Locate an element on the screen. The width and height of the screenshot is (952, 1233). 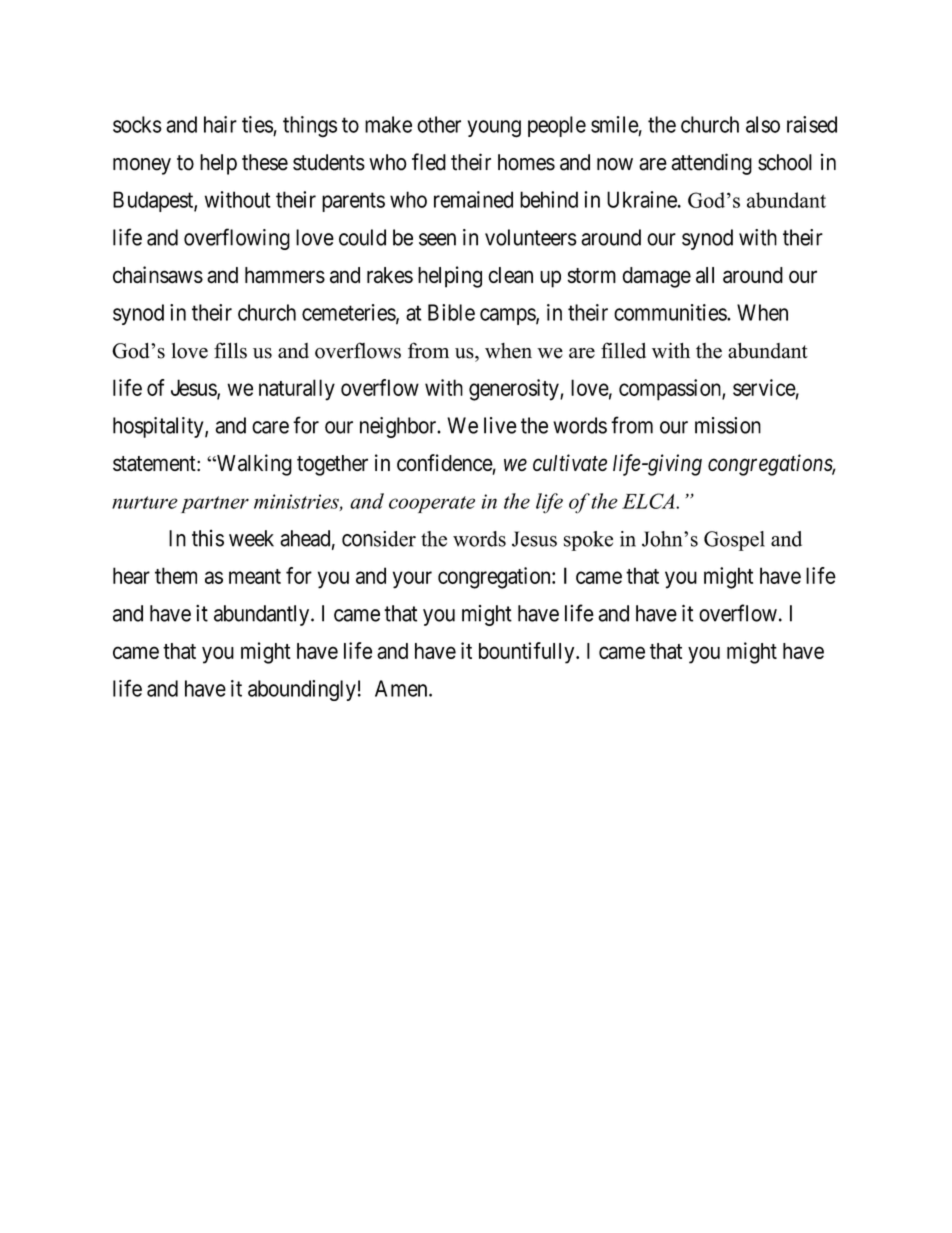
hair is located at coordinates (220, 124).
